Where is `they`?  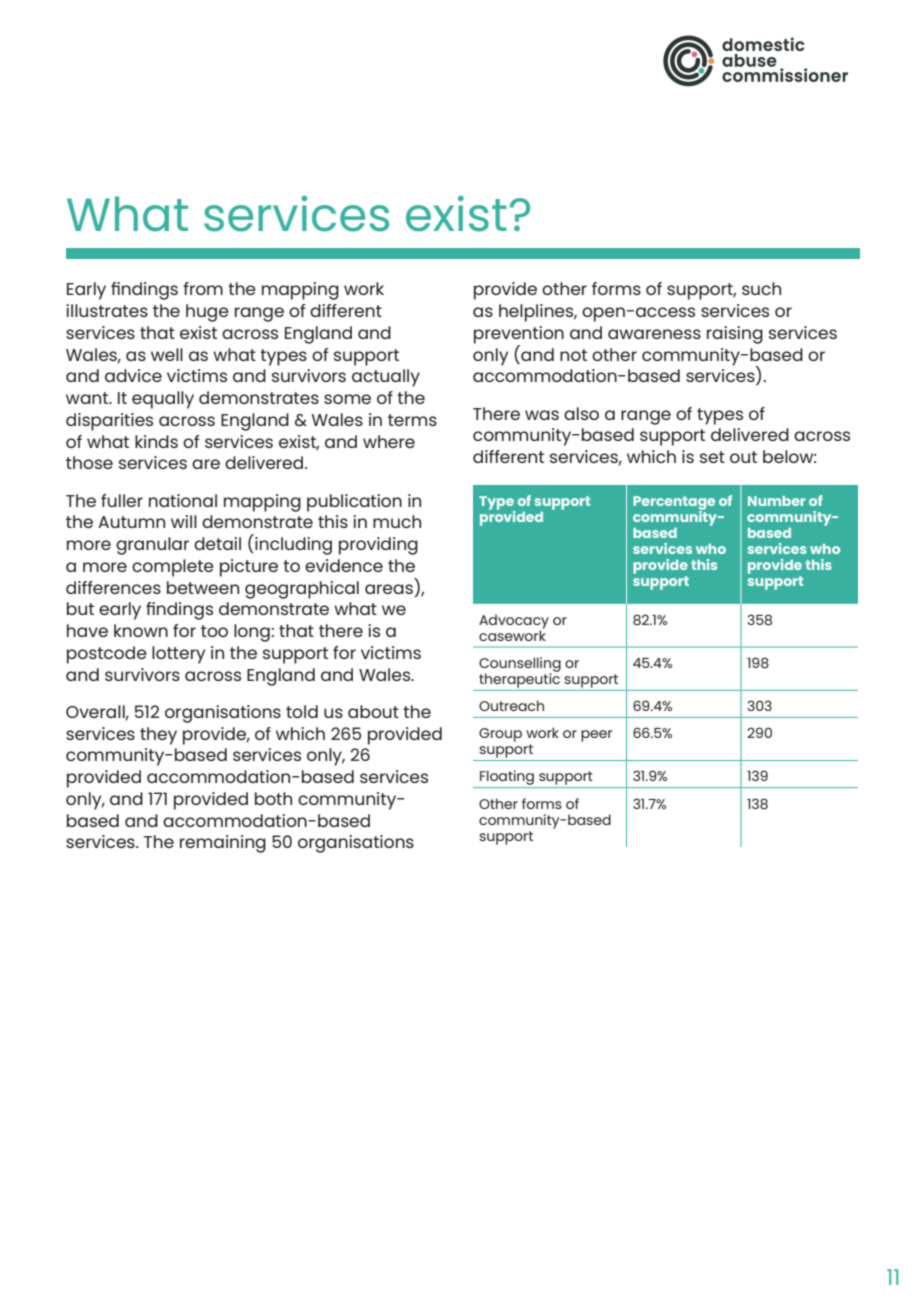
they is located at coordinates (158, 736).
